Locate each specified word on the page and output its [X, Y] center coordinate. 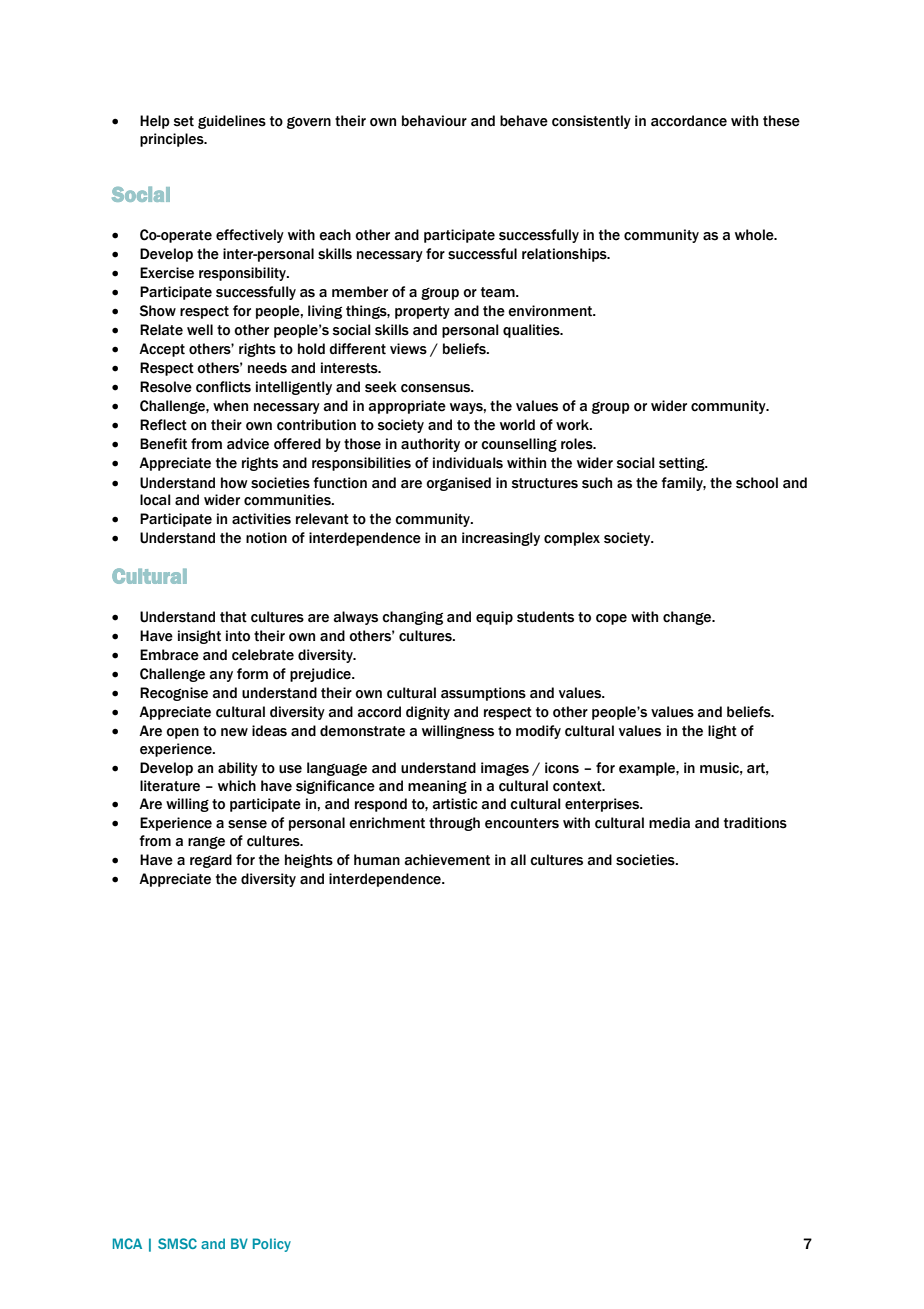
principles [173, 140]
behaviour [434, 121]
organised [458, 484]
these [781, 121]
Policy [272, 1245]
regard [211, 861]
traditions [755, 823]
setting [683, 464]
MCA [127, 1243]
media [669, 823]
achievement [447, 860]
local [155, 500]
